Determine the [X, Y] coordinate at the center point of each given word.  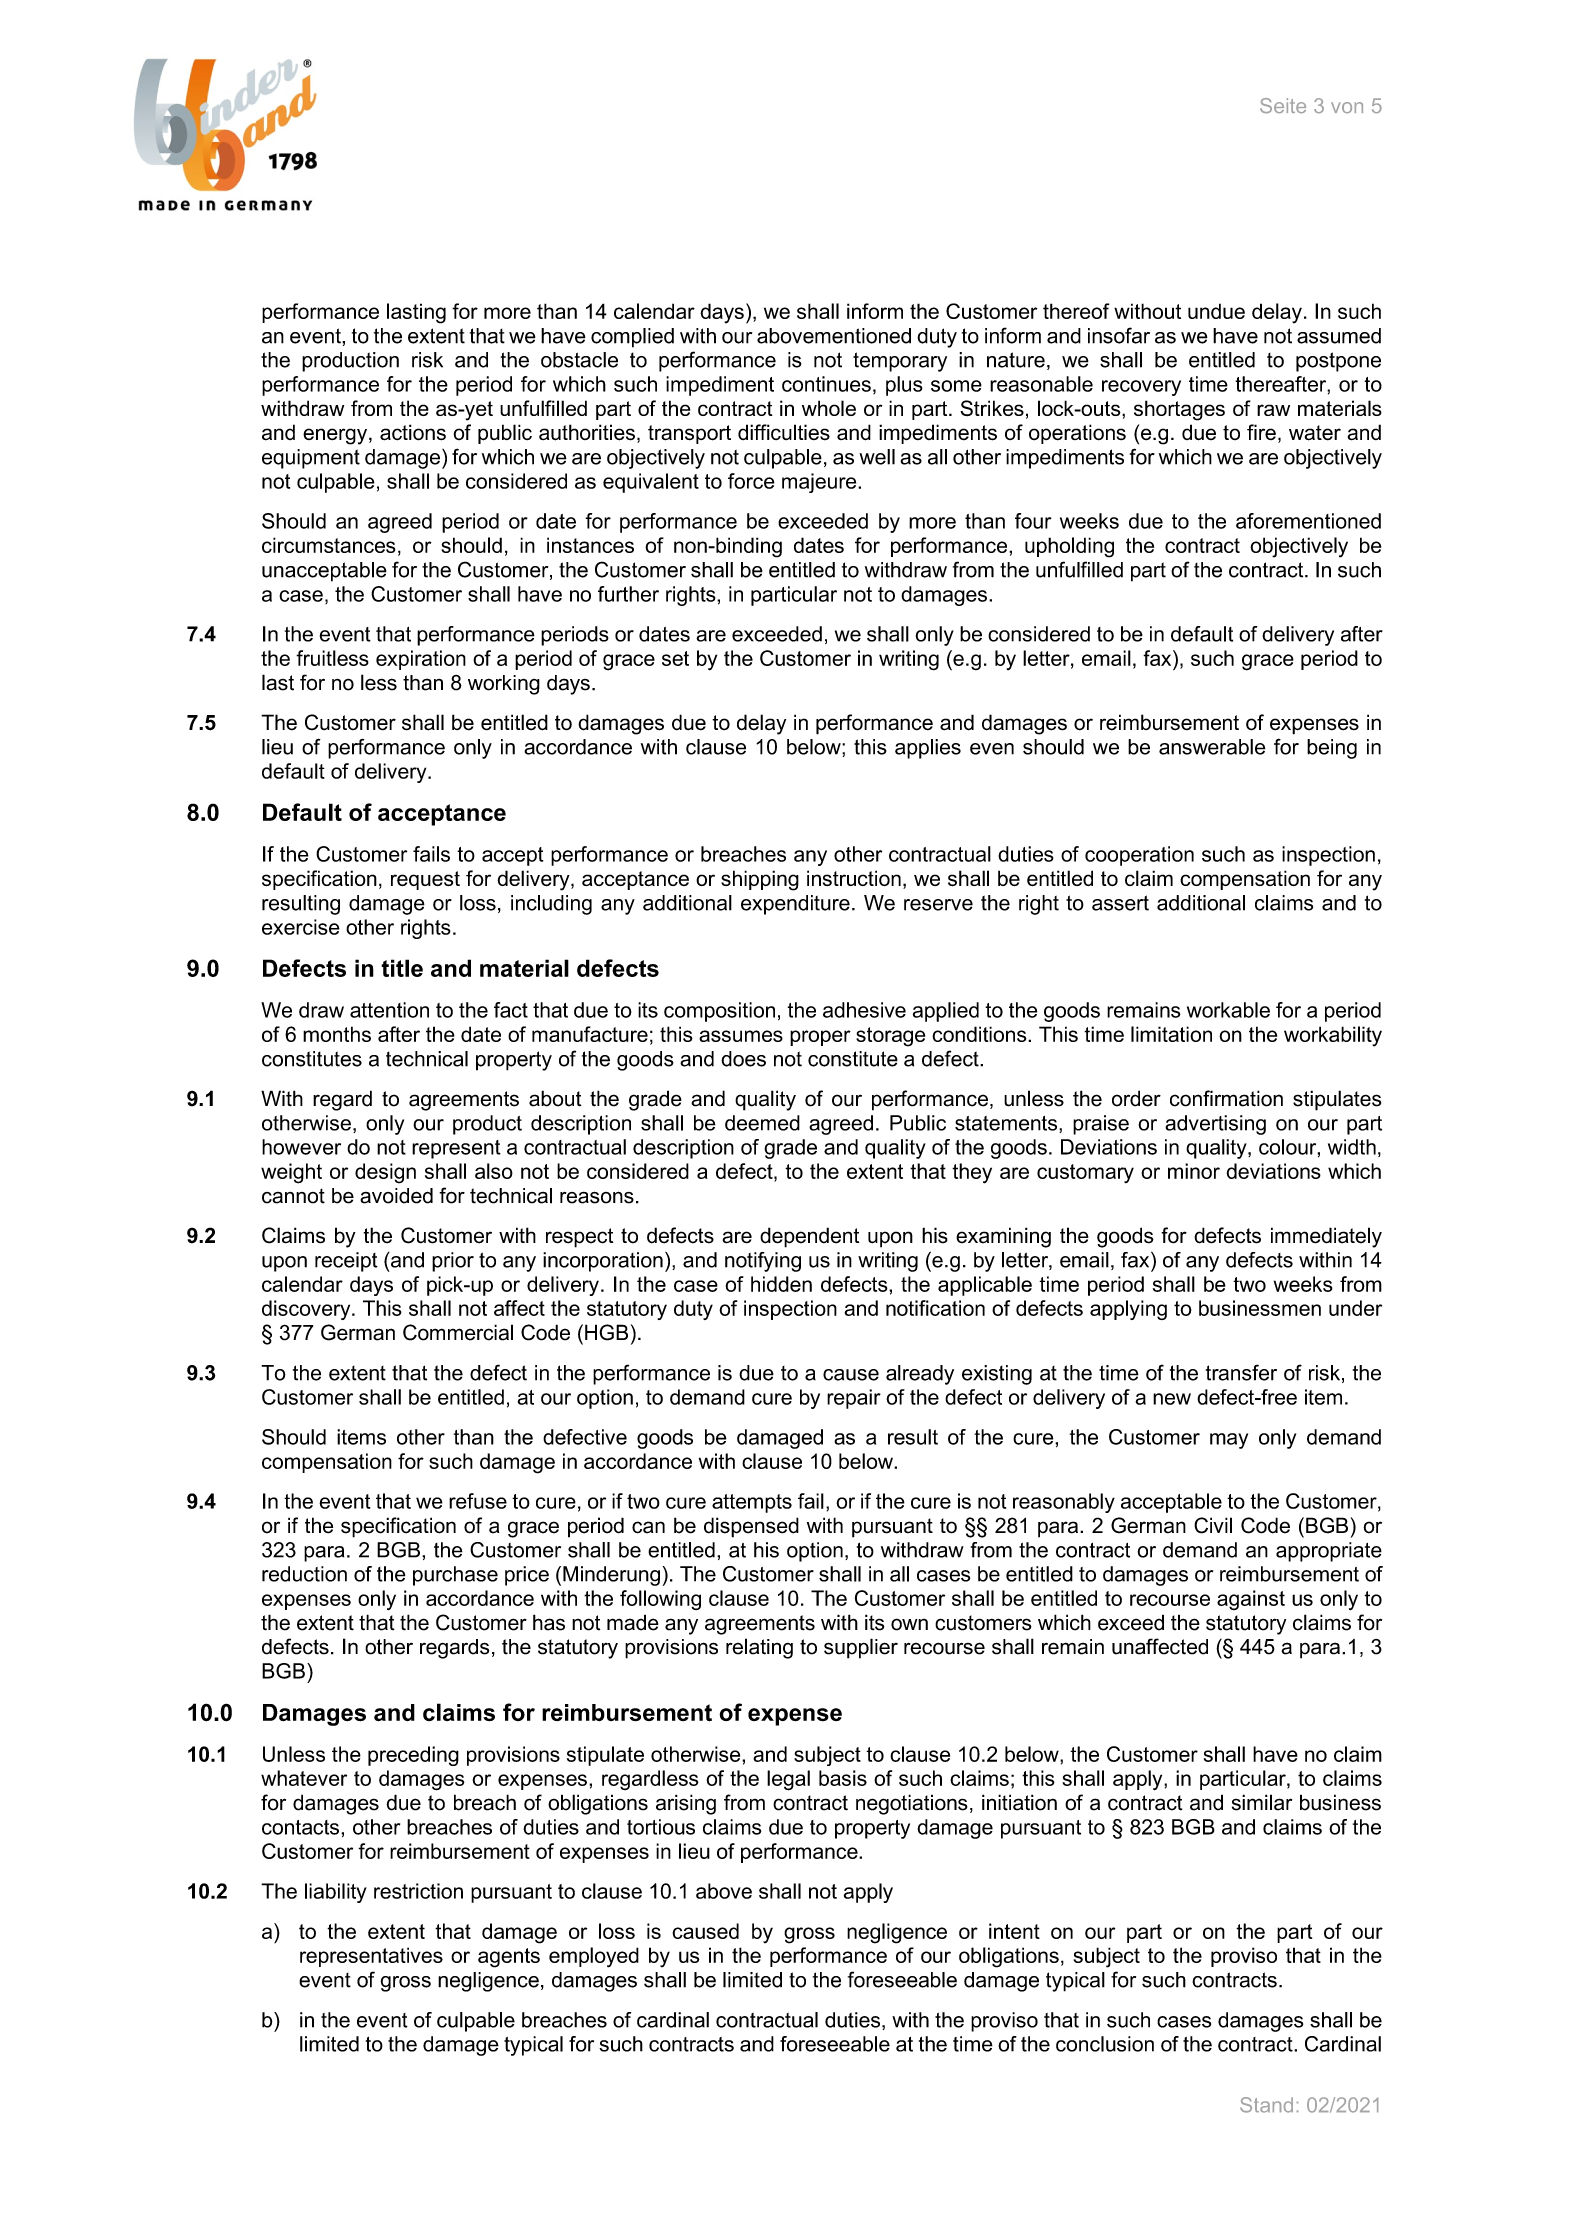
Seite [1283, 105]
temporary [900, 362]
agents [509, 1958]
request [425, 880]
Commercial [458, 1332]
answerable [1212, 747]
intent [1014, 1931]
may [1229, 1441]
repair [854, 1399]
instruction [854, 878]
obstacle [579, 360]
